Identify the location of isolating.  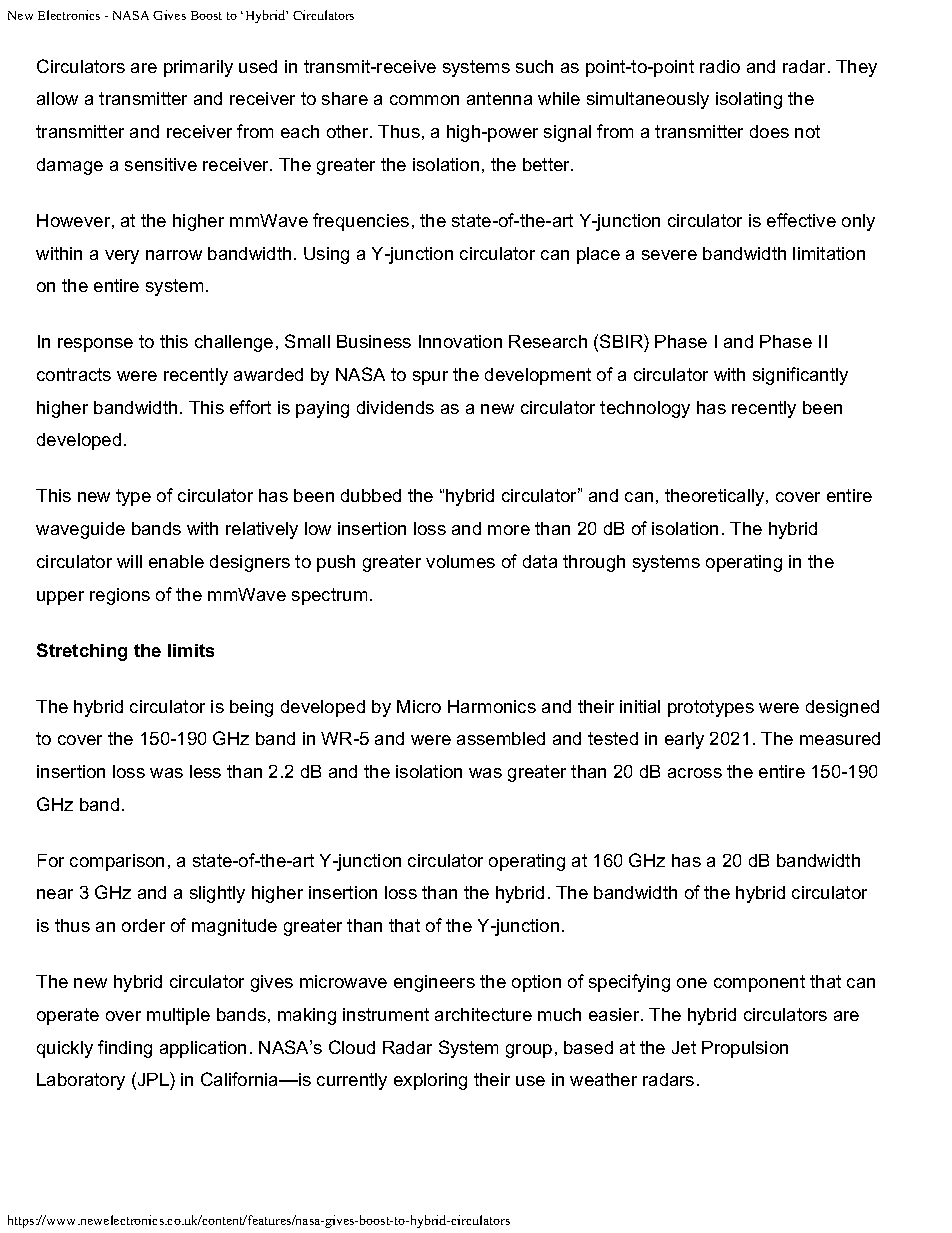
(749, 100).
